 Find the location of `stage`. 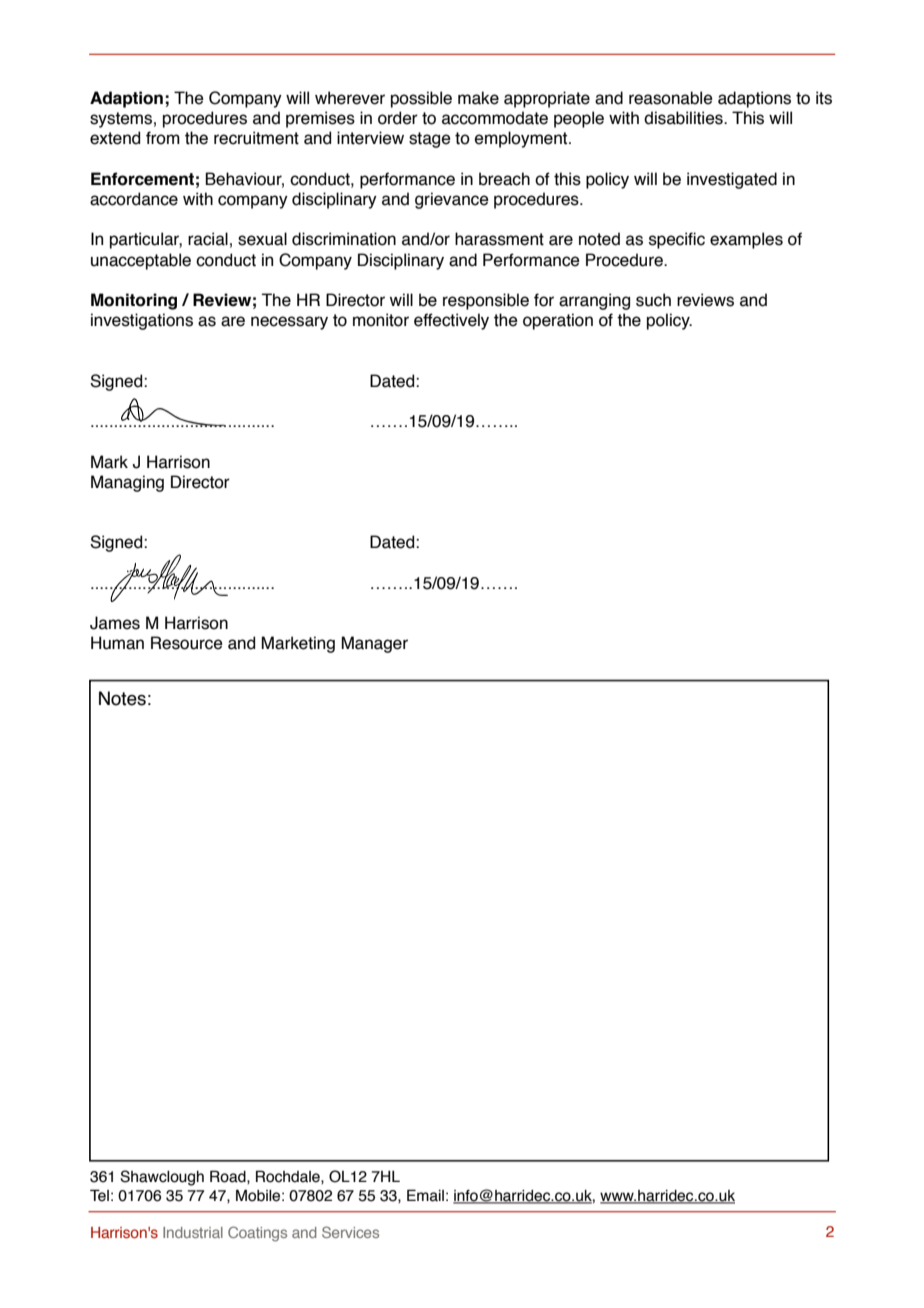

stage is located at coordinates (430, 140).
